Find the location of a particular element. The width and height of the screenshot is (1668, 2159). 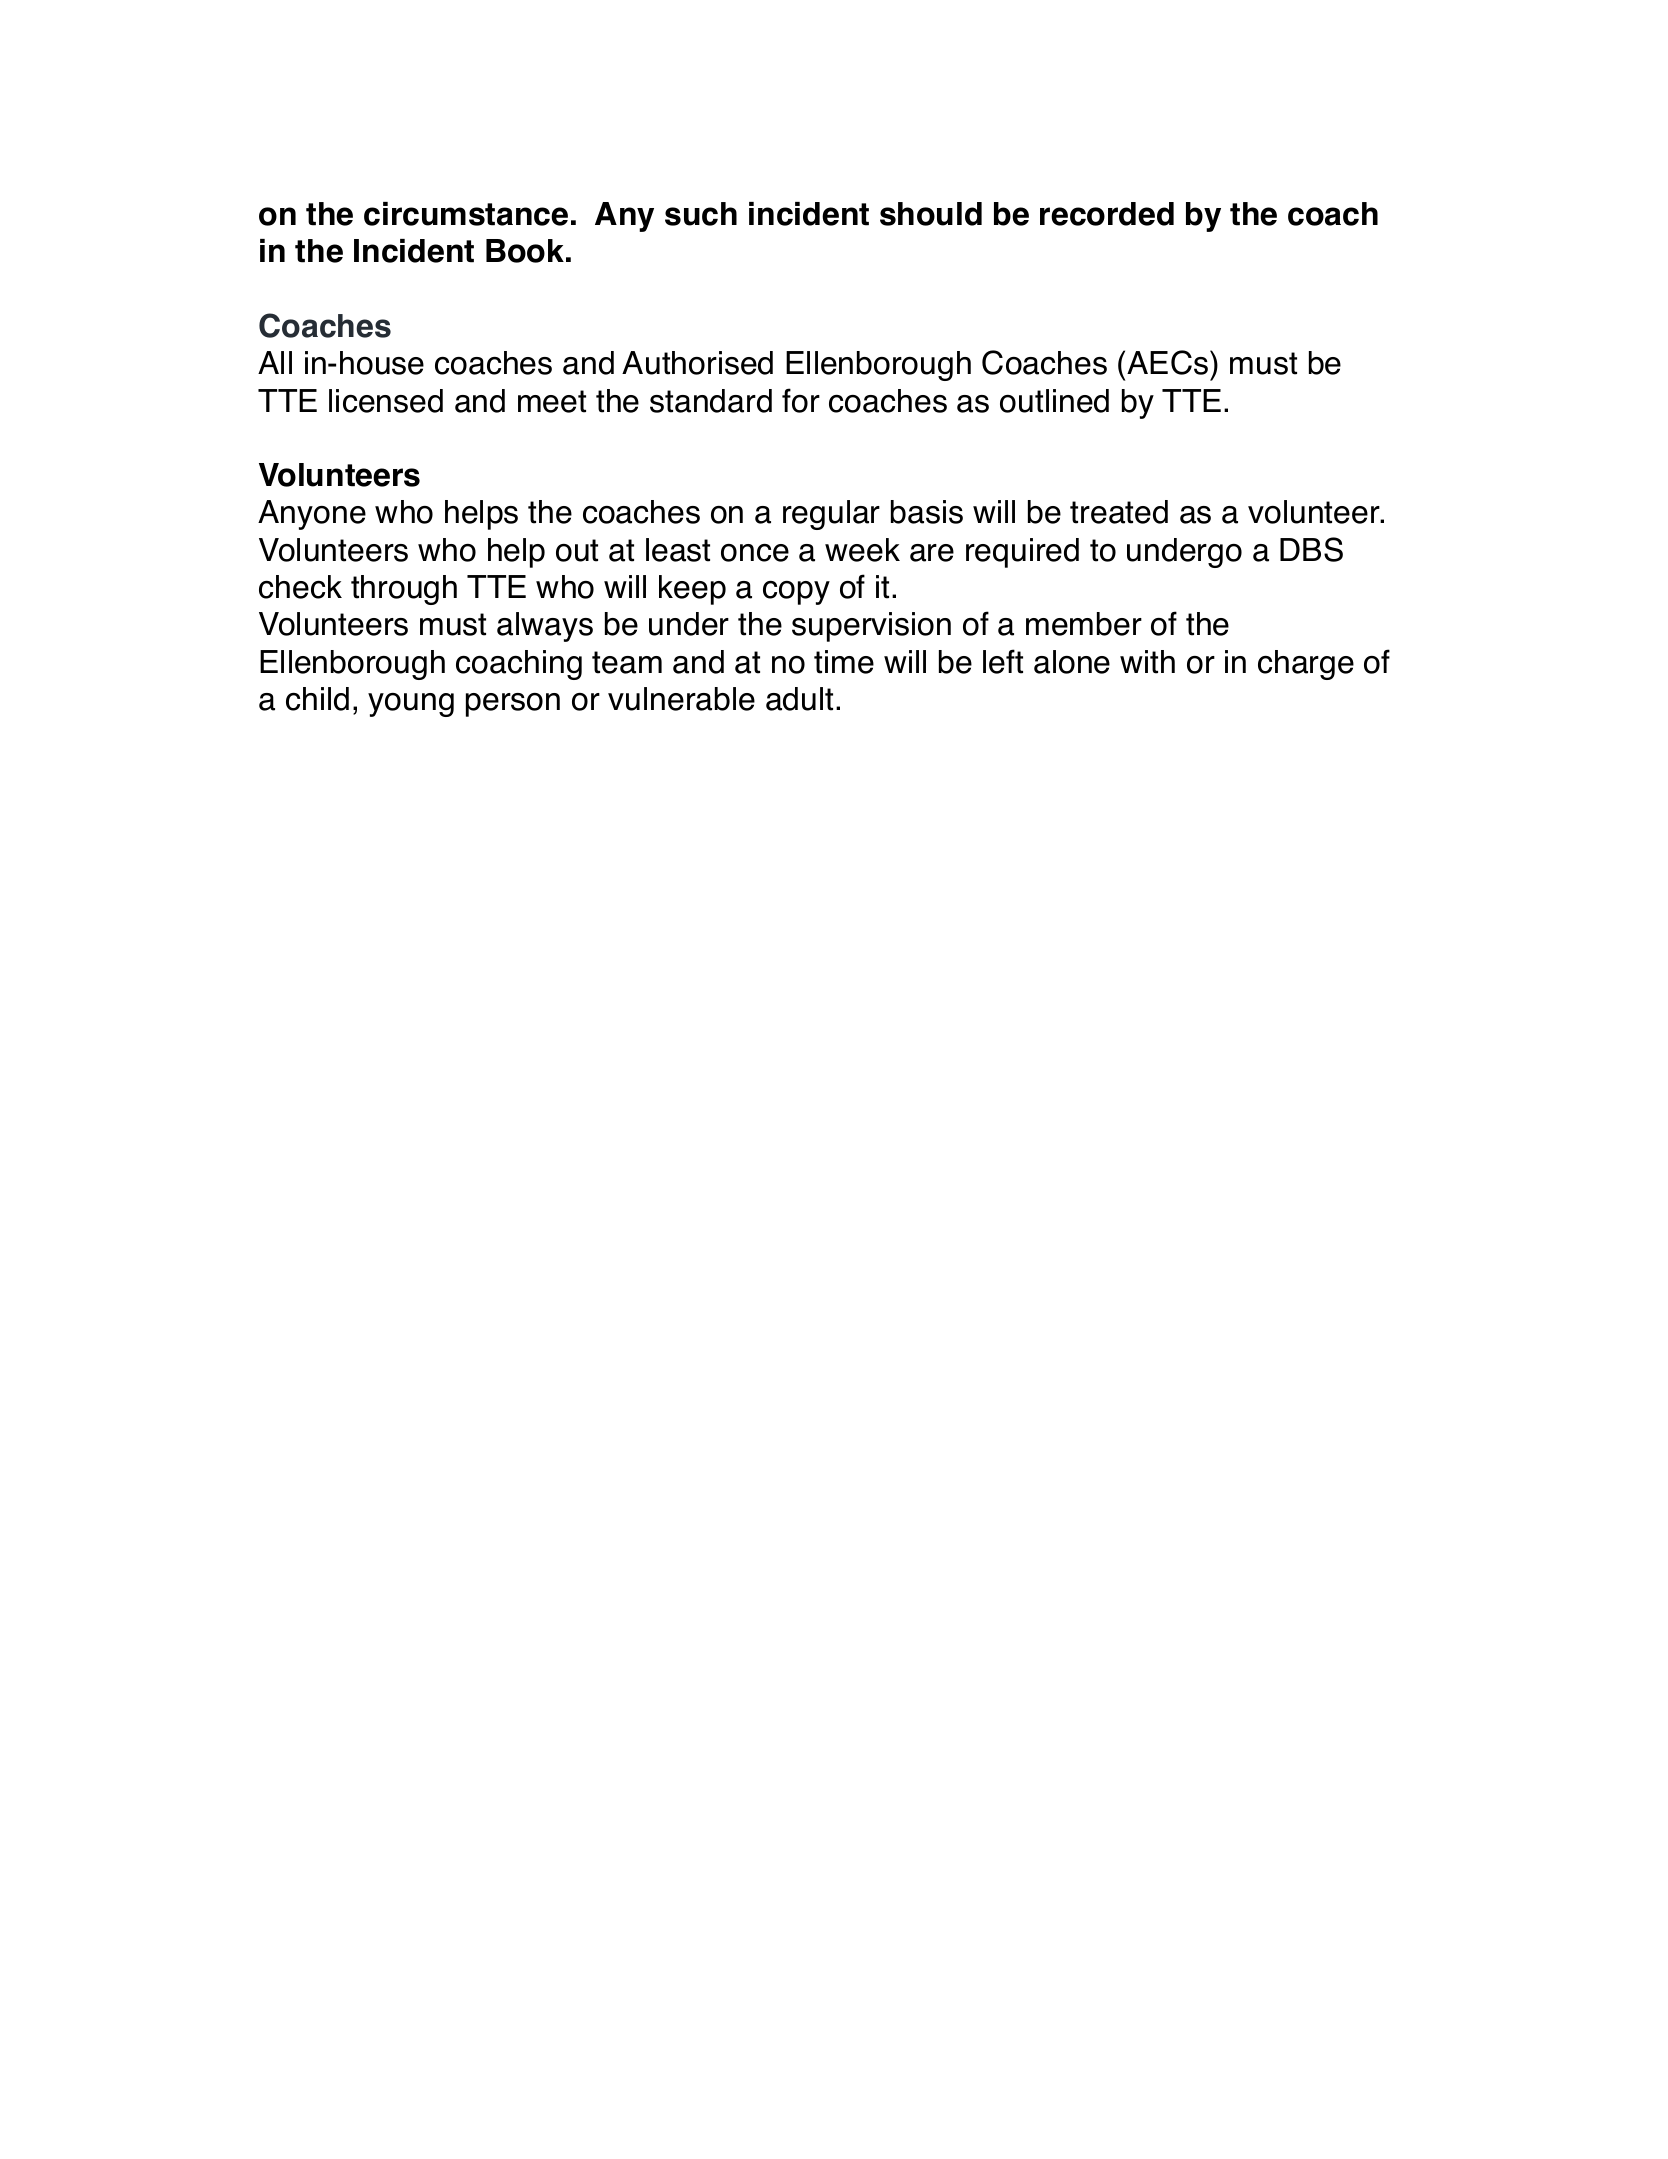

recorded is located at coordinates (1107, 214).
